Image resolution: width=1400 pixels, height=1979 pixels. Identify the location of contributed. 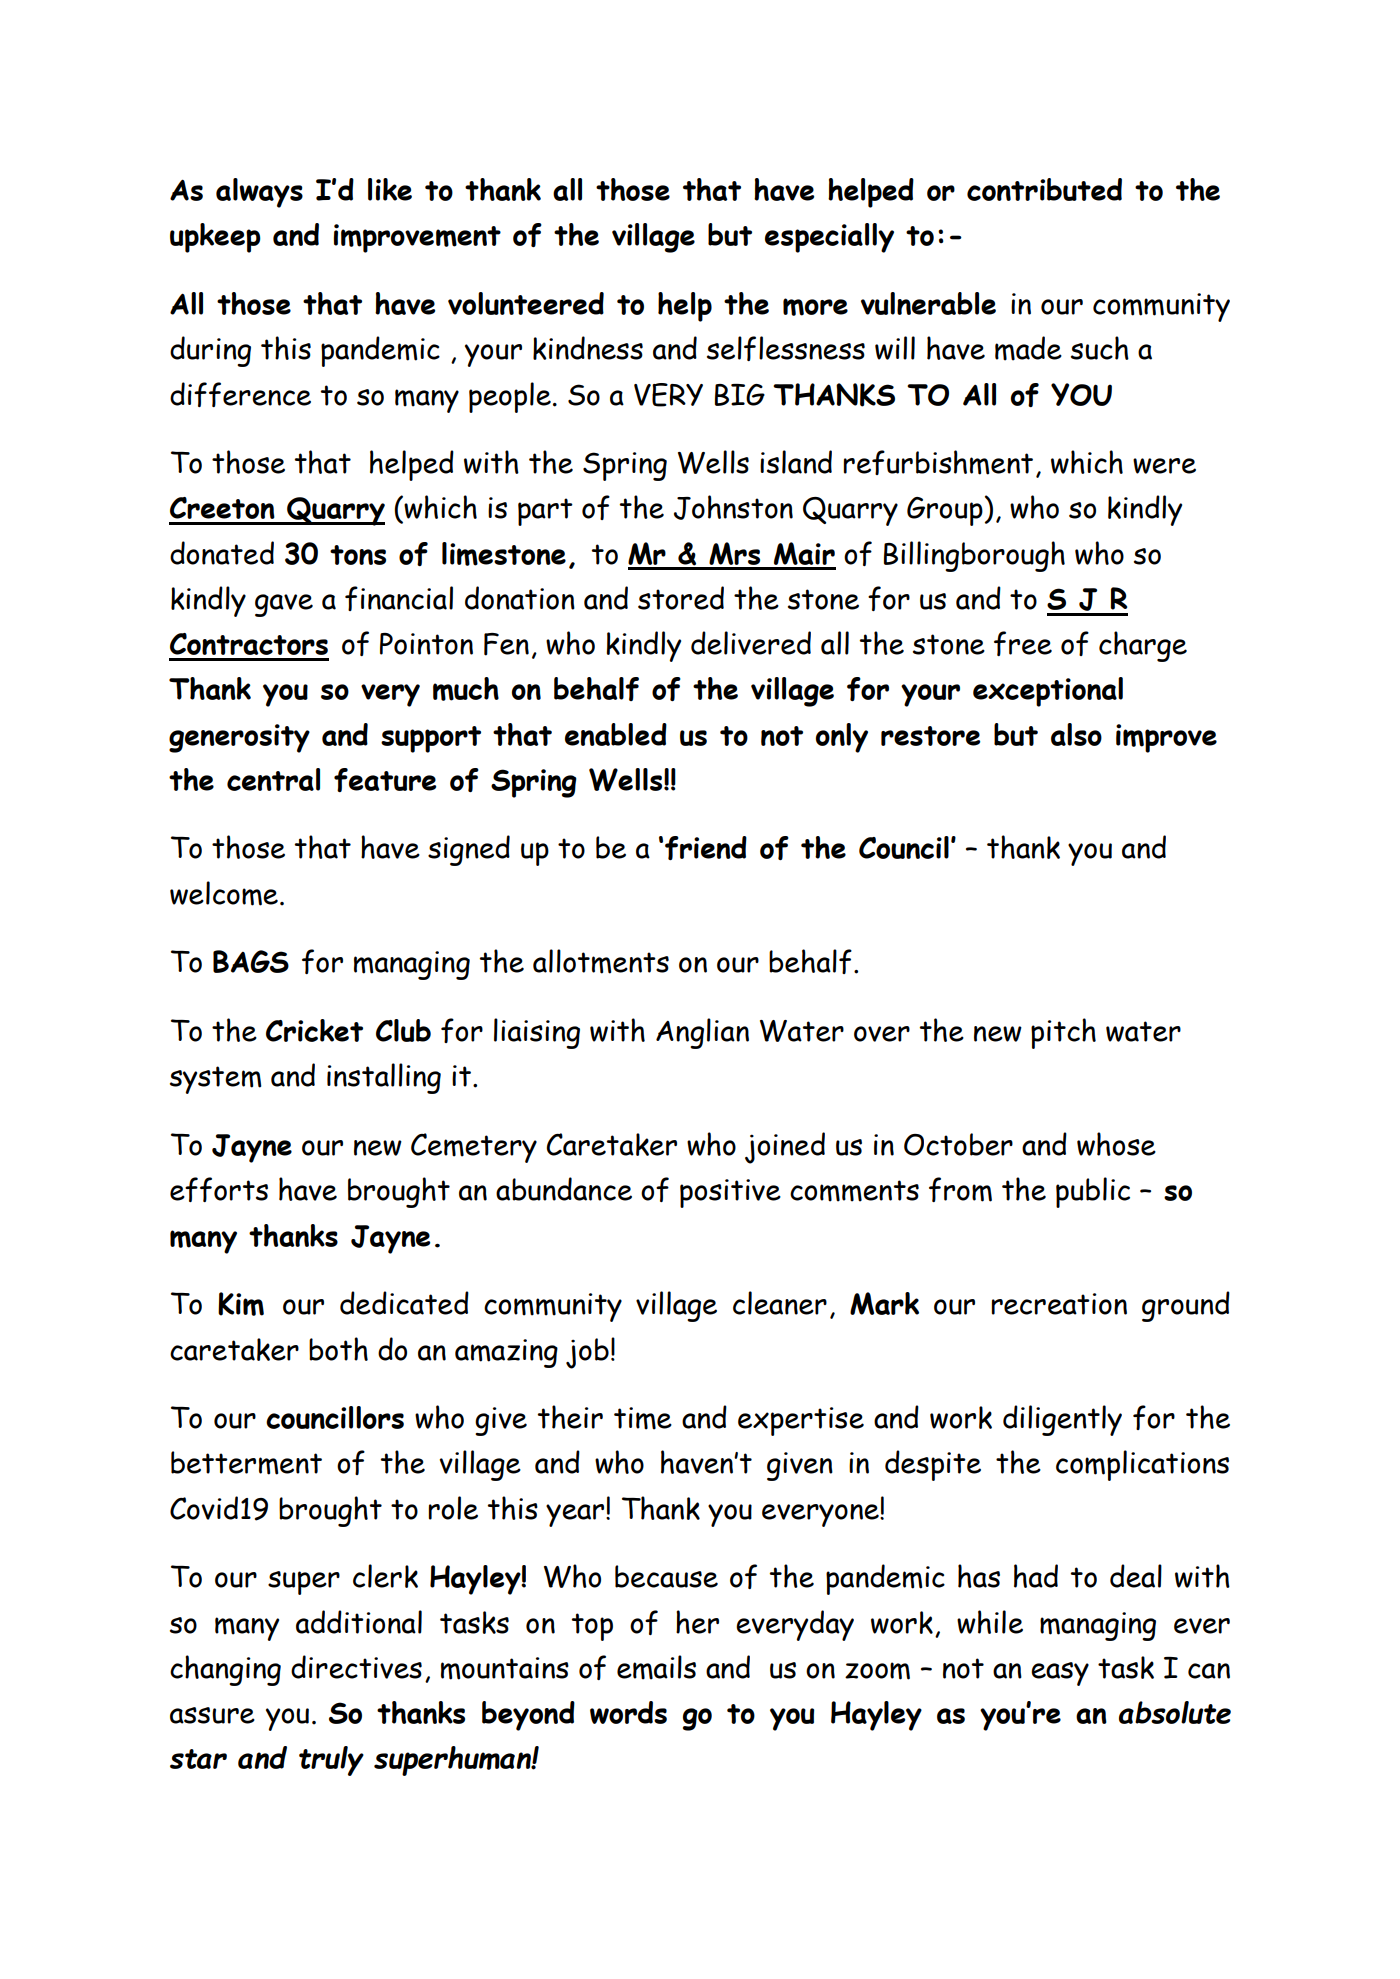
(1044, 189).
